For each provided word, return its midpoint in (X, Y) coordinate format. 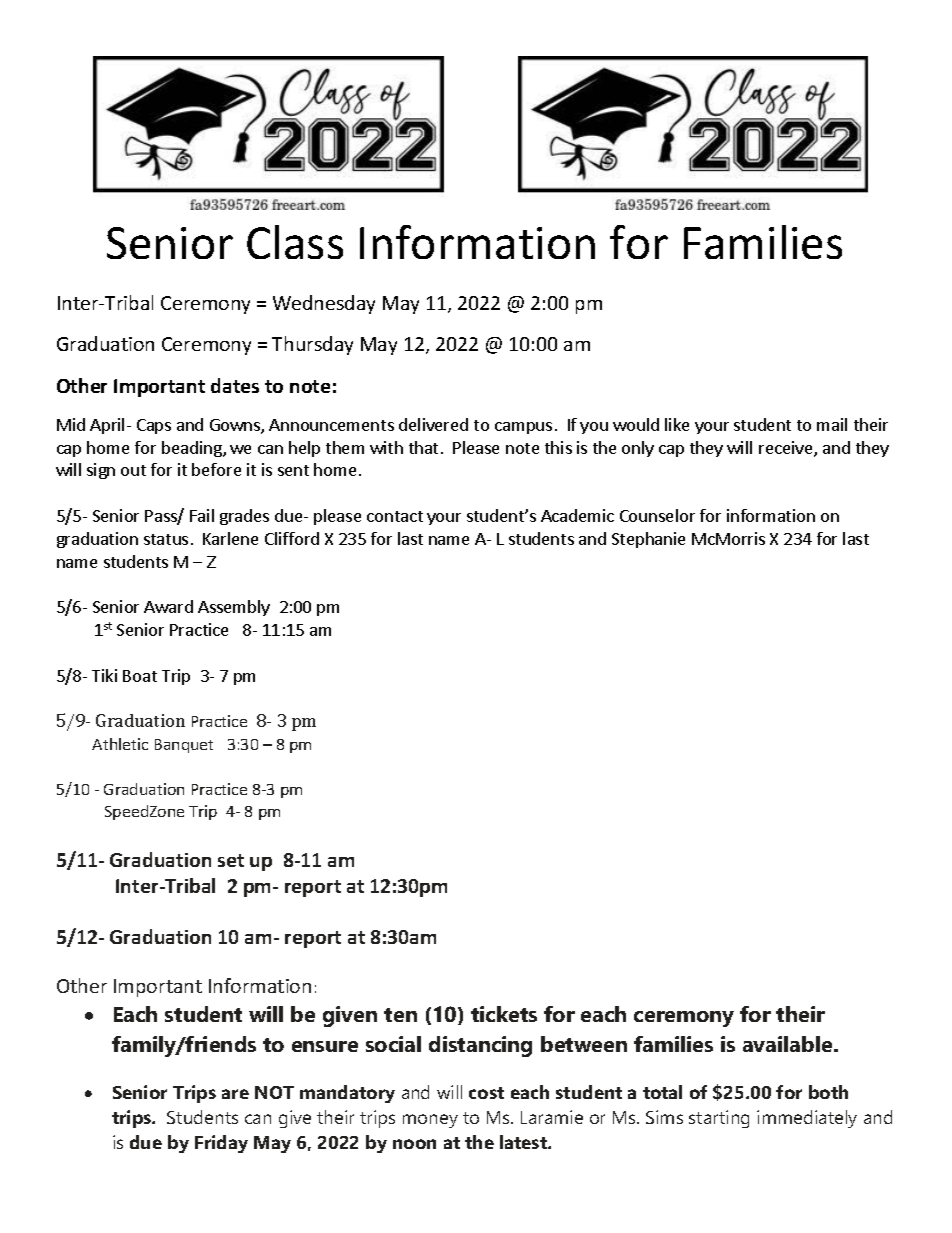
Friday (221, 1144)
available (789, 1044)
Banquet (184, 746)
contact (395, 516)
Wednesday (324, 304)
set (231, 860)
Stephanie (648, 540)
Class (295, 242)
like (677, 424)
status (166, 539)
